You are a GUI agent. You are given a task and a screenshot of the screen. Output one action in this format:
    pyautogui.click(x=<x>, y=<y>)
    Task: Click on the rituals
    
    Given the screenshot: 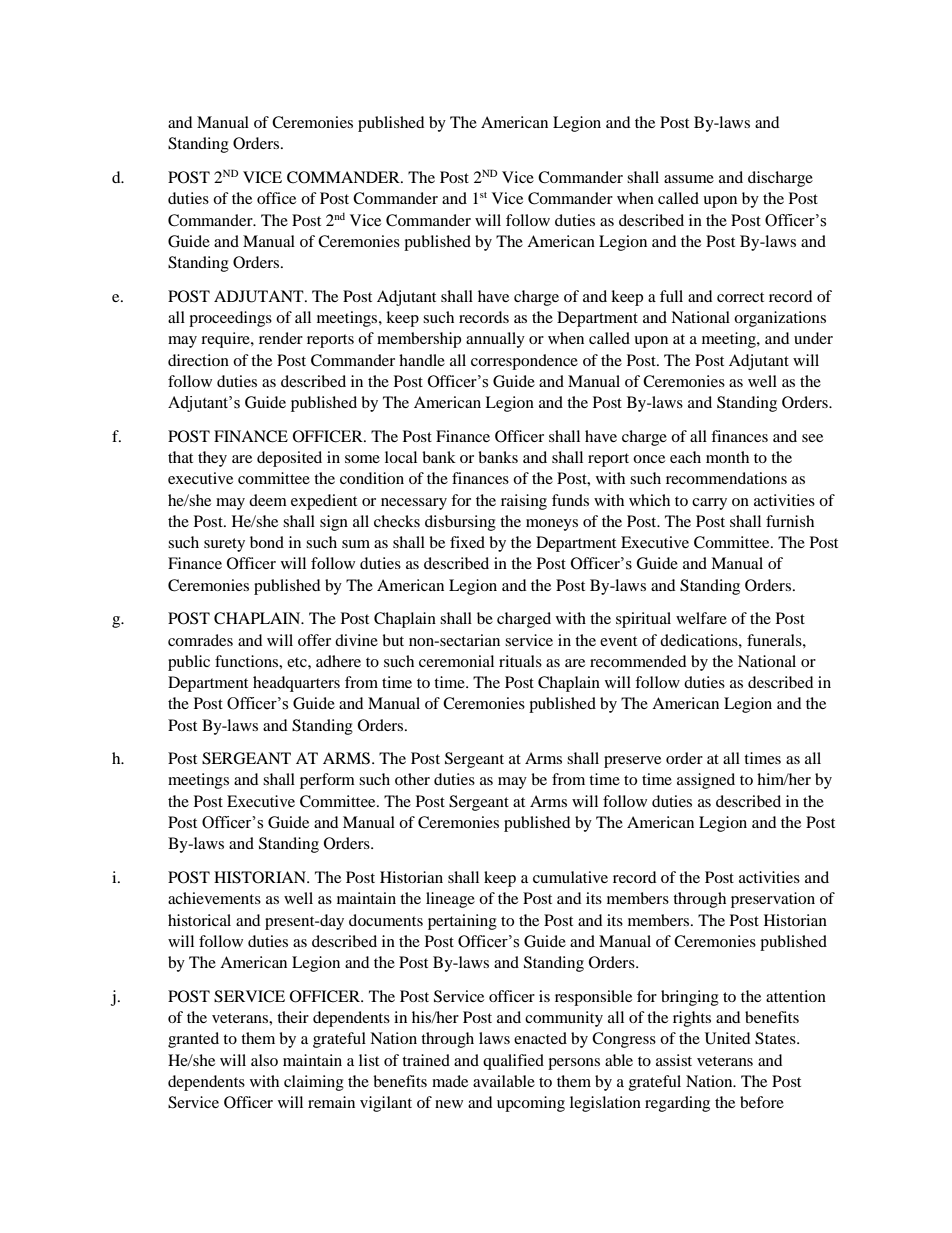 What is the action you would take?
    pyautogui.click(x=520, y=661)
